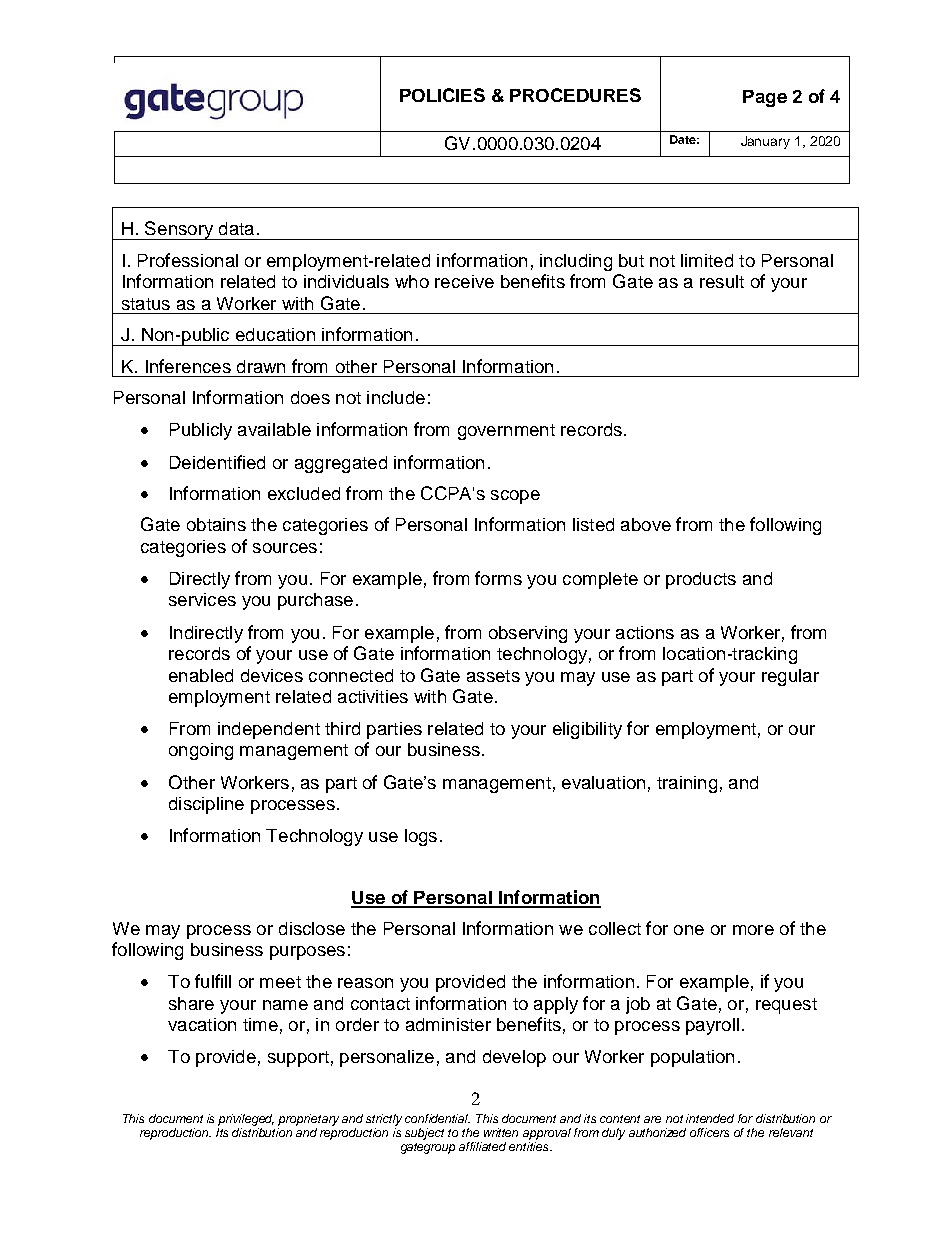 The height and width of the screenshot is (1233, 952). Describe the element at coordinates (442, 95) in the screenshot. I see `POLICIES` at that location.
